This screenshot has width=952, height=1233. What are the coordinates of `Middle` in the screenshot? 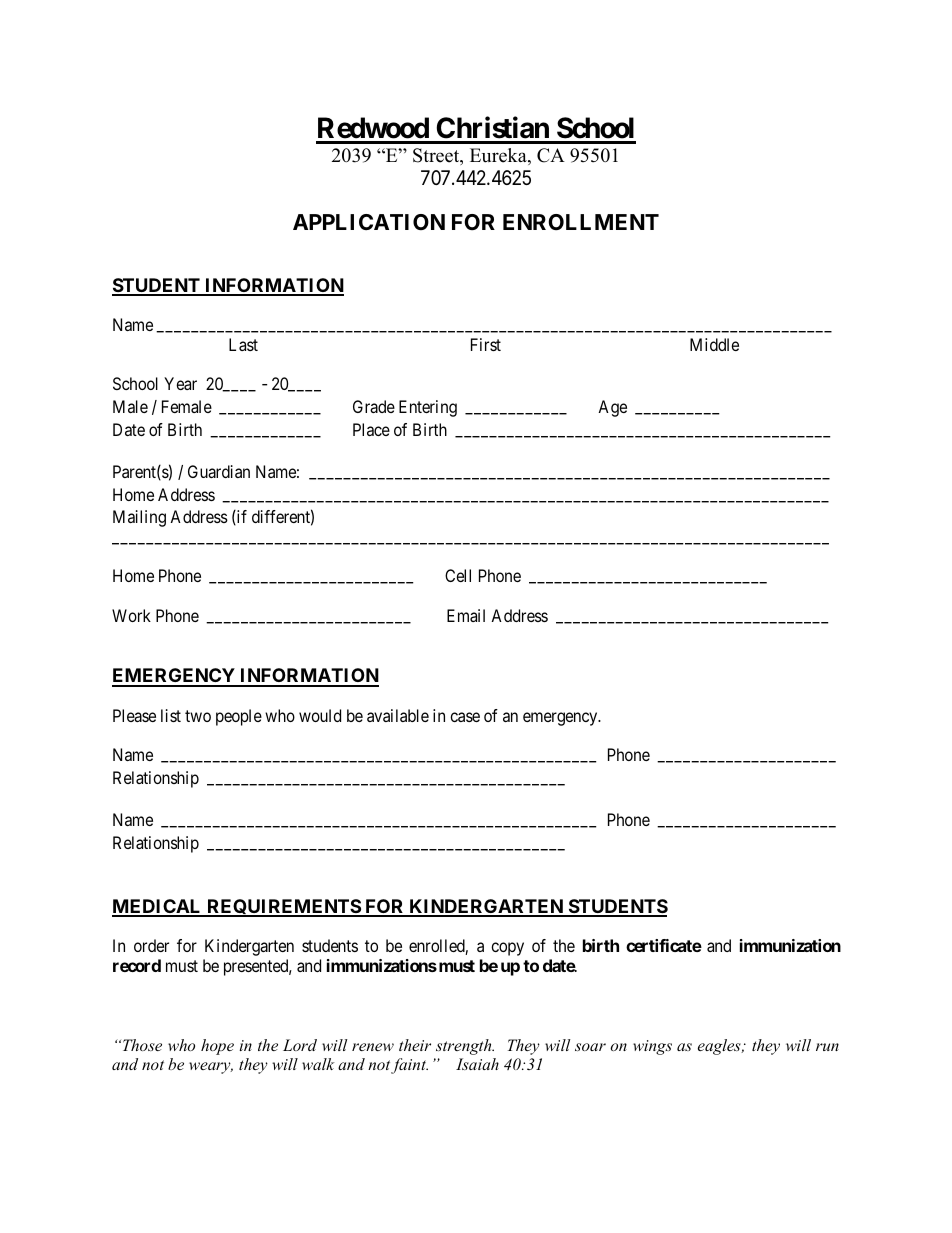 It's located at (714, 344).
